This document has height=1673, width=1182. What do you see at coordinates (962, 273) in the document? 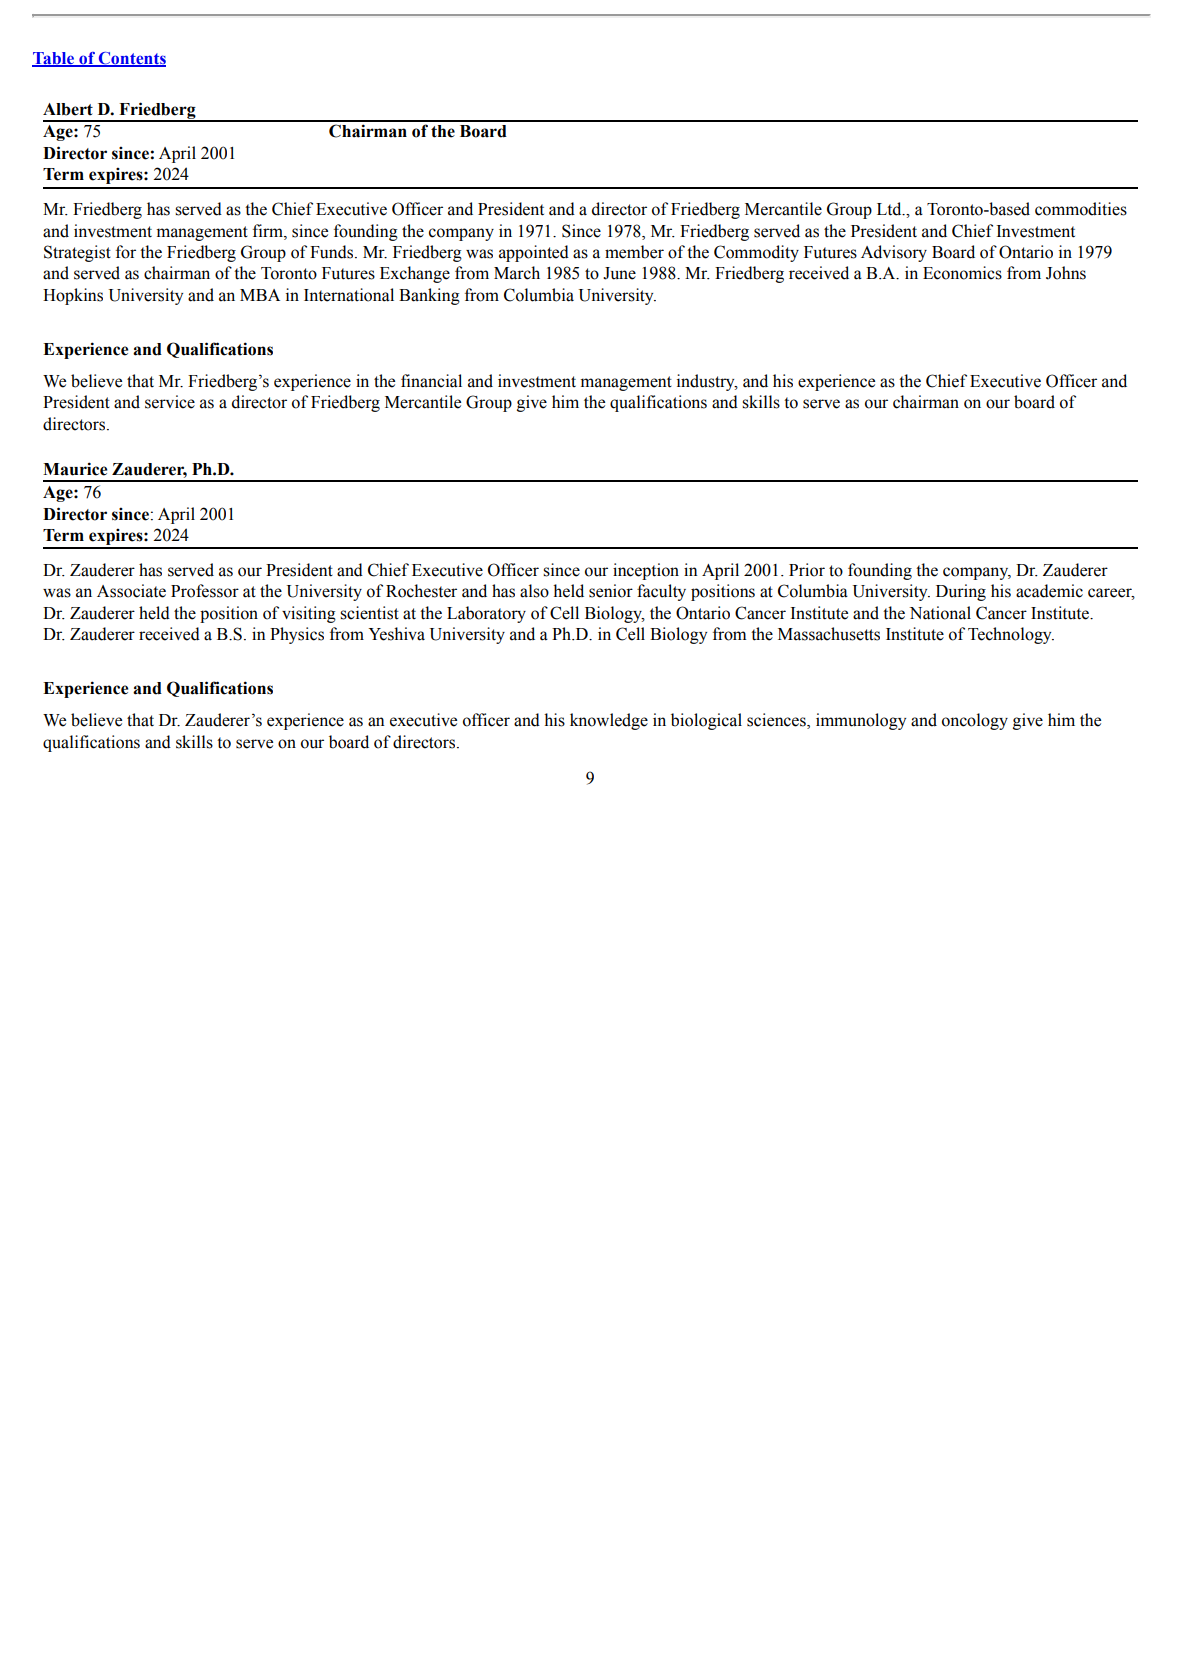
I see `Economics` at bounding box center [962, 273].
